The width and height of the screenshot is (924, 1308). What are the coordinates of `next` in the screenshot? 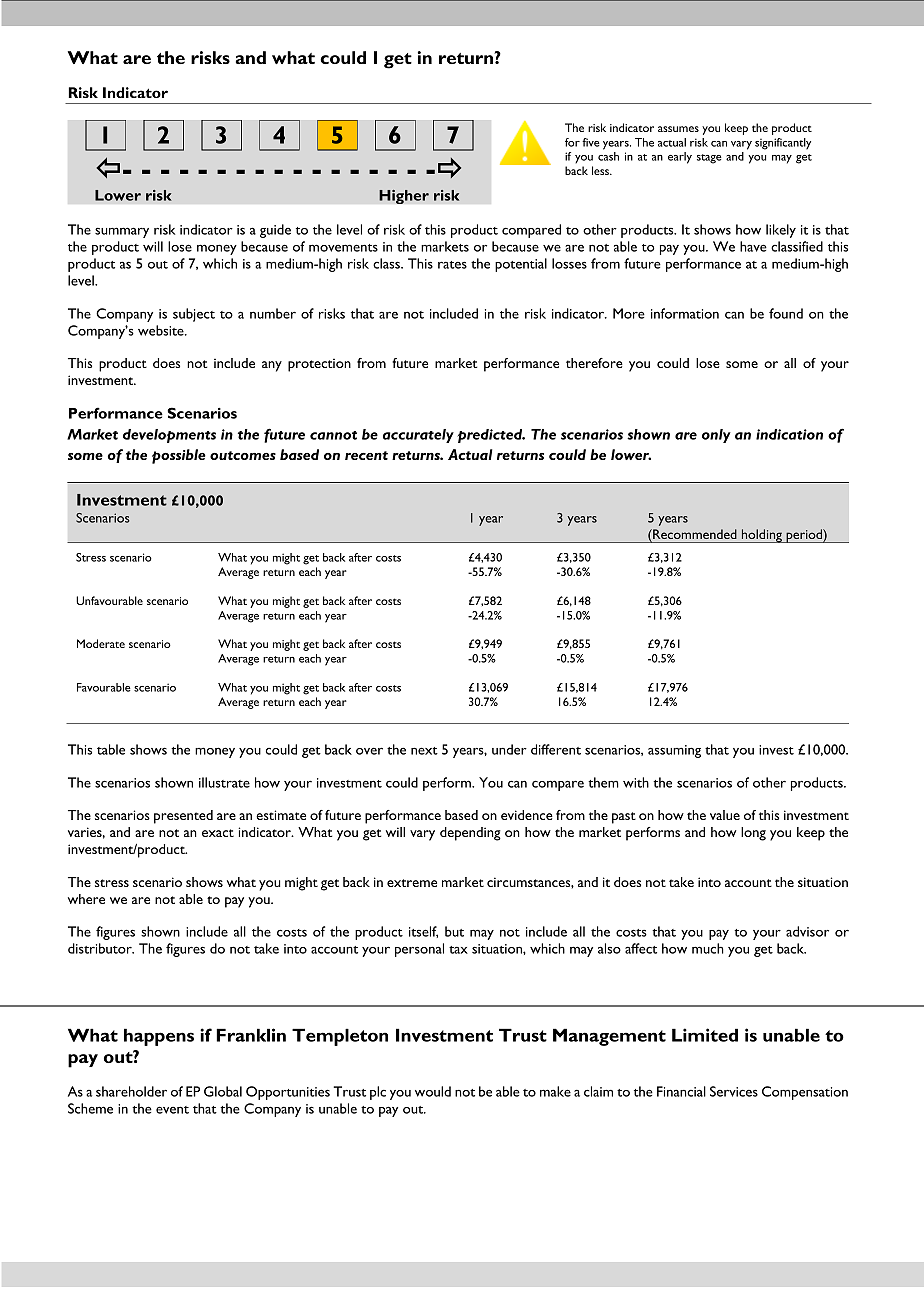 It's located at (424, 751).
